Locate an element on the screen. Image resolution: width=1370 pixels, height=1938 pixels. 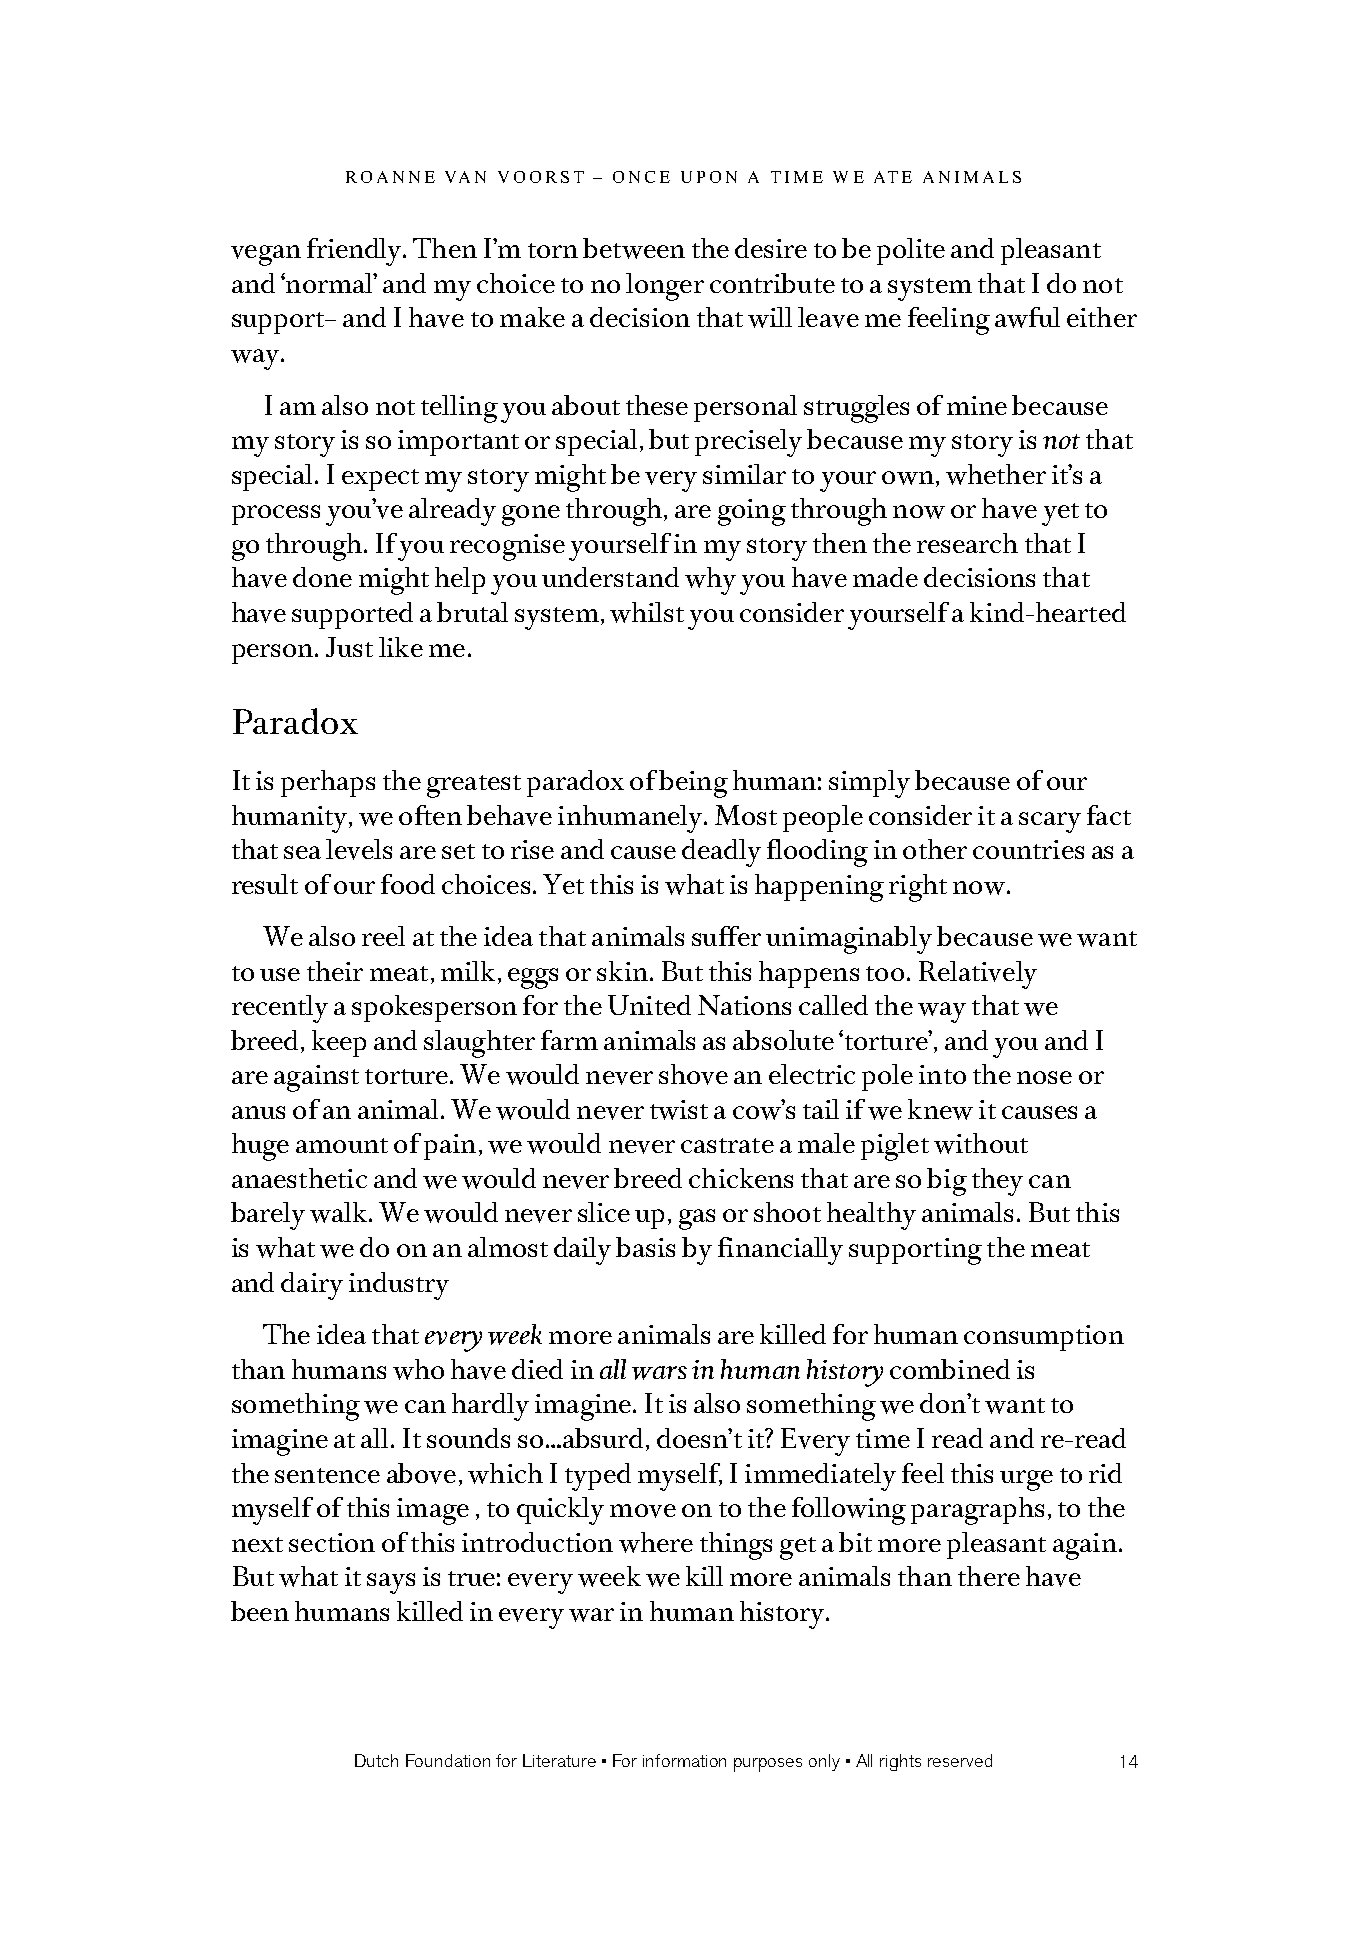
information is located at coordinates (684, 1760).
